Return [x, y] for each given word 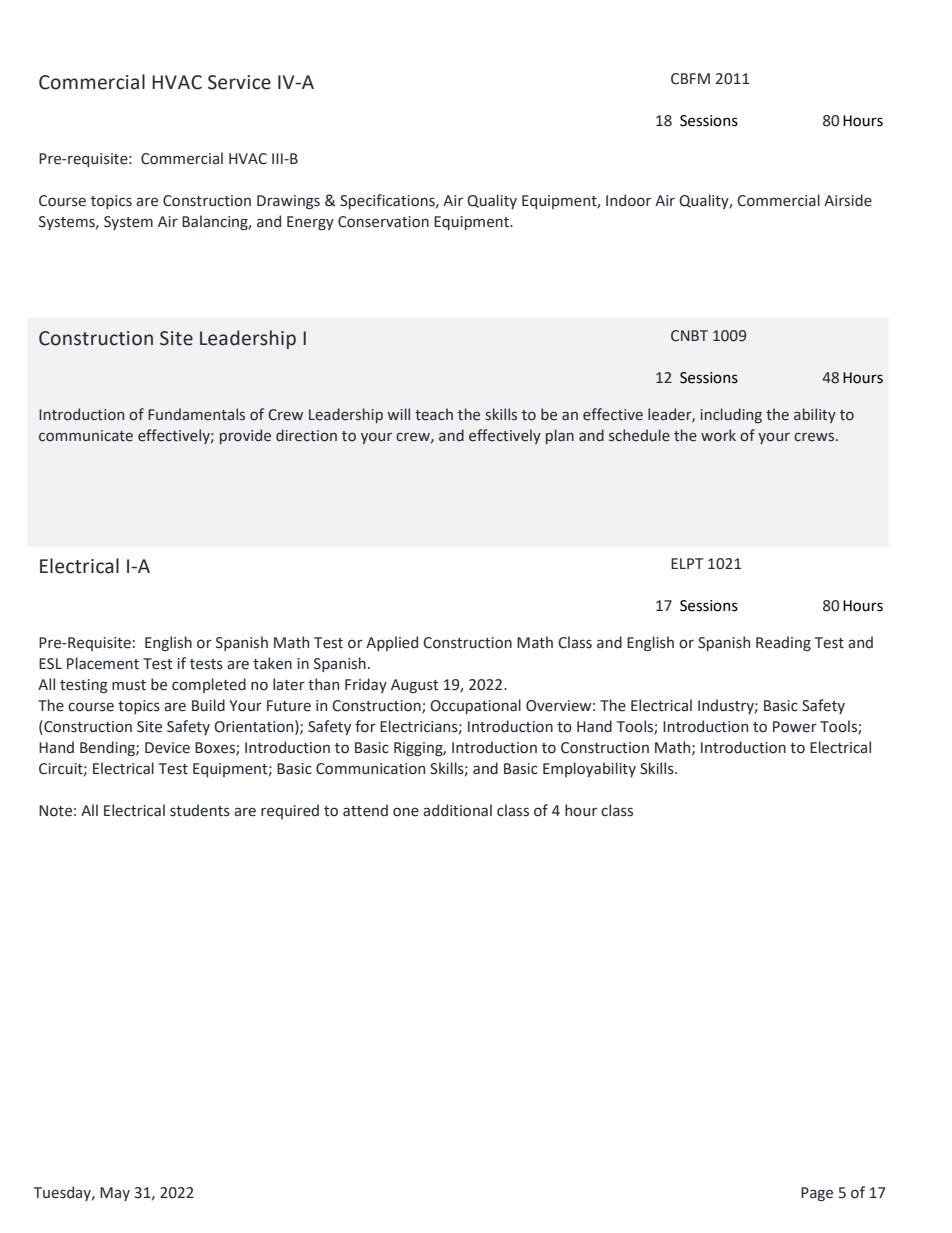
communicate [86, 436]
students [200, 810]
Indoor [628, 200]
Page [817, 1194]
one [406, 812]
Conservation [383, 222]
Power [795, 727]
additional [457, 810]
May [115, 1194]
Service [239, 82]
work [718, 435]
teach [434, 414]
